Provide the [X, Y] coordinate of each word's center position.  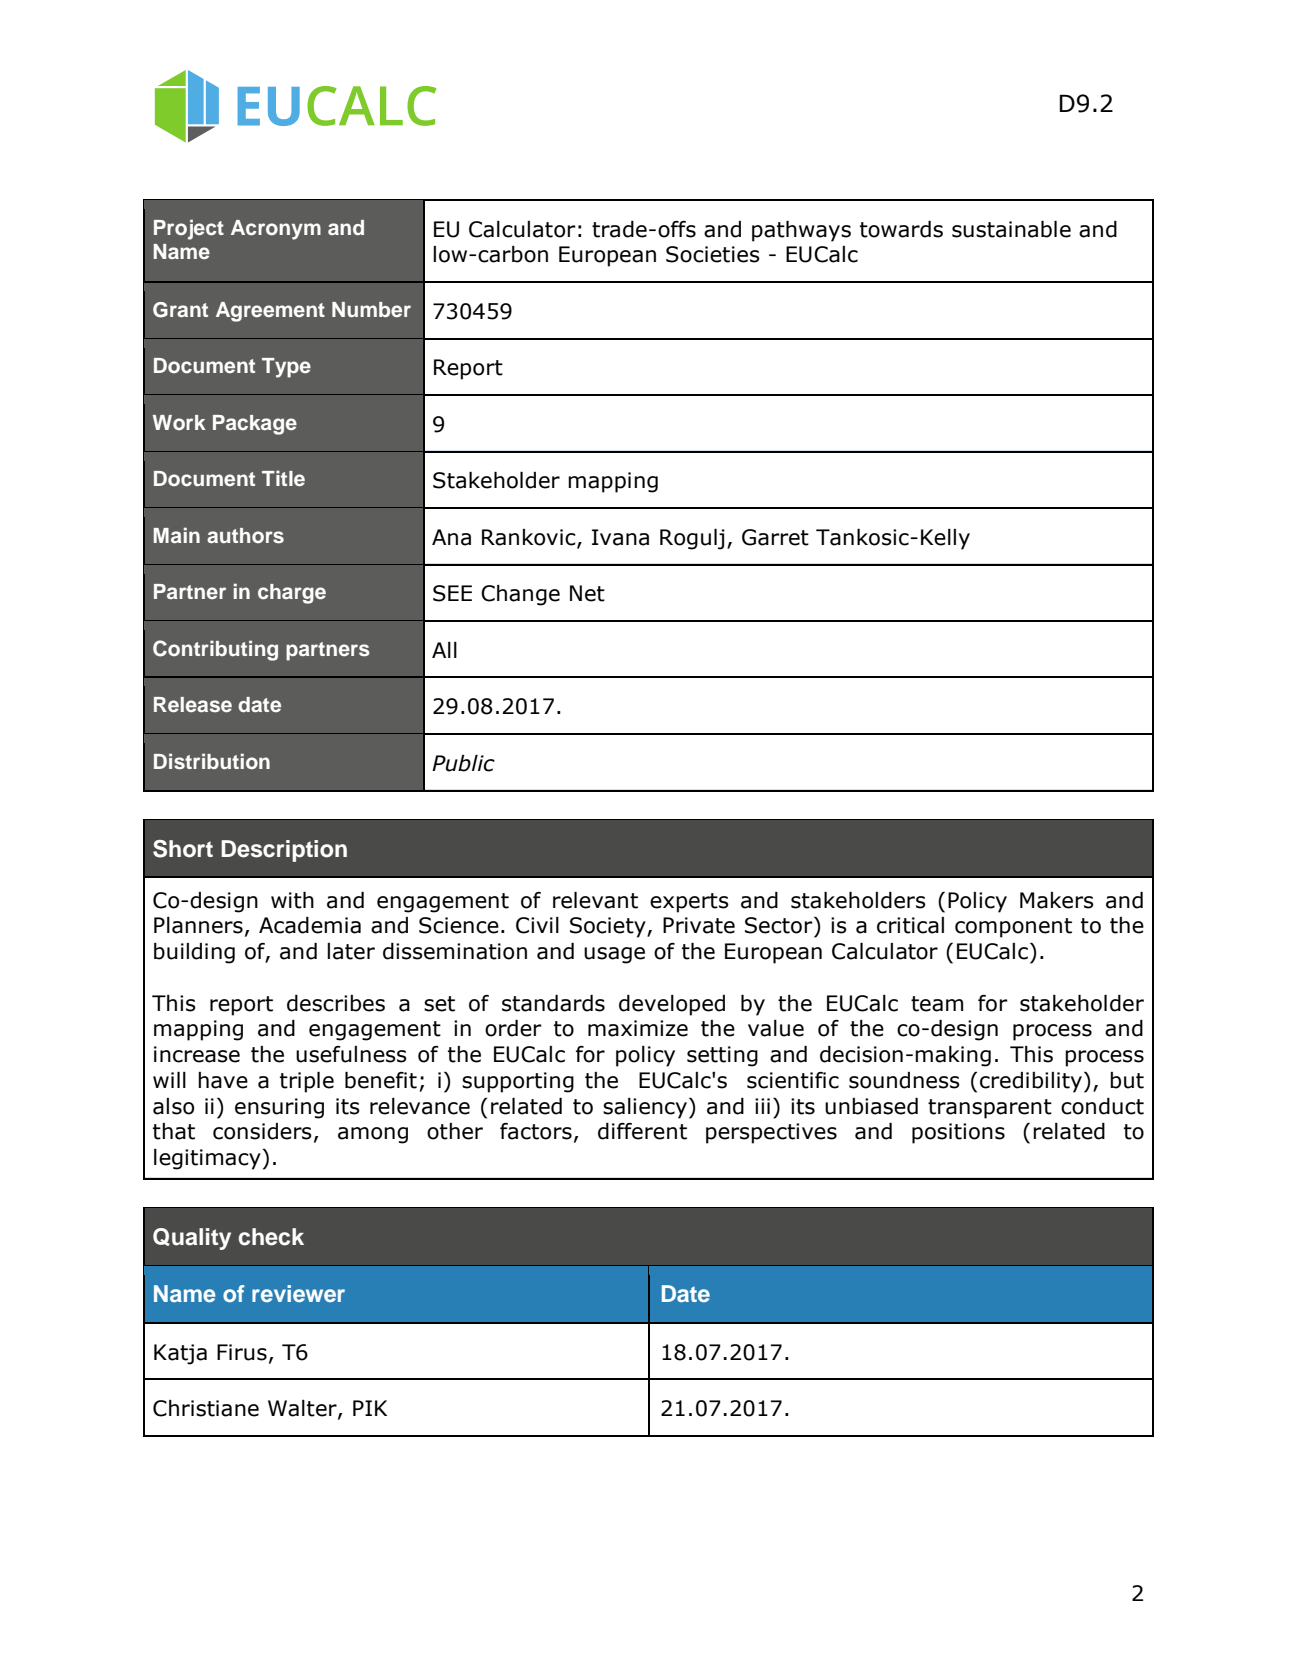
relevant [595, 900]
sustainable [1011, 229]
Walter [303, 1409]
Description [284, 851]
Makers [1057, 900]
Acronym [276, 230]
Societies [713, 254]
